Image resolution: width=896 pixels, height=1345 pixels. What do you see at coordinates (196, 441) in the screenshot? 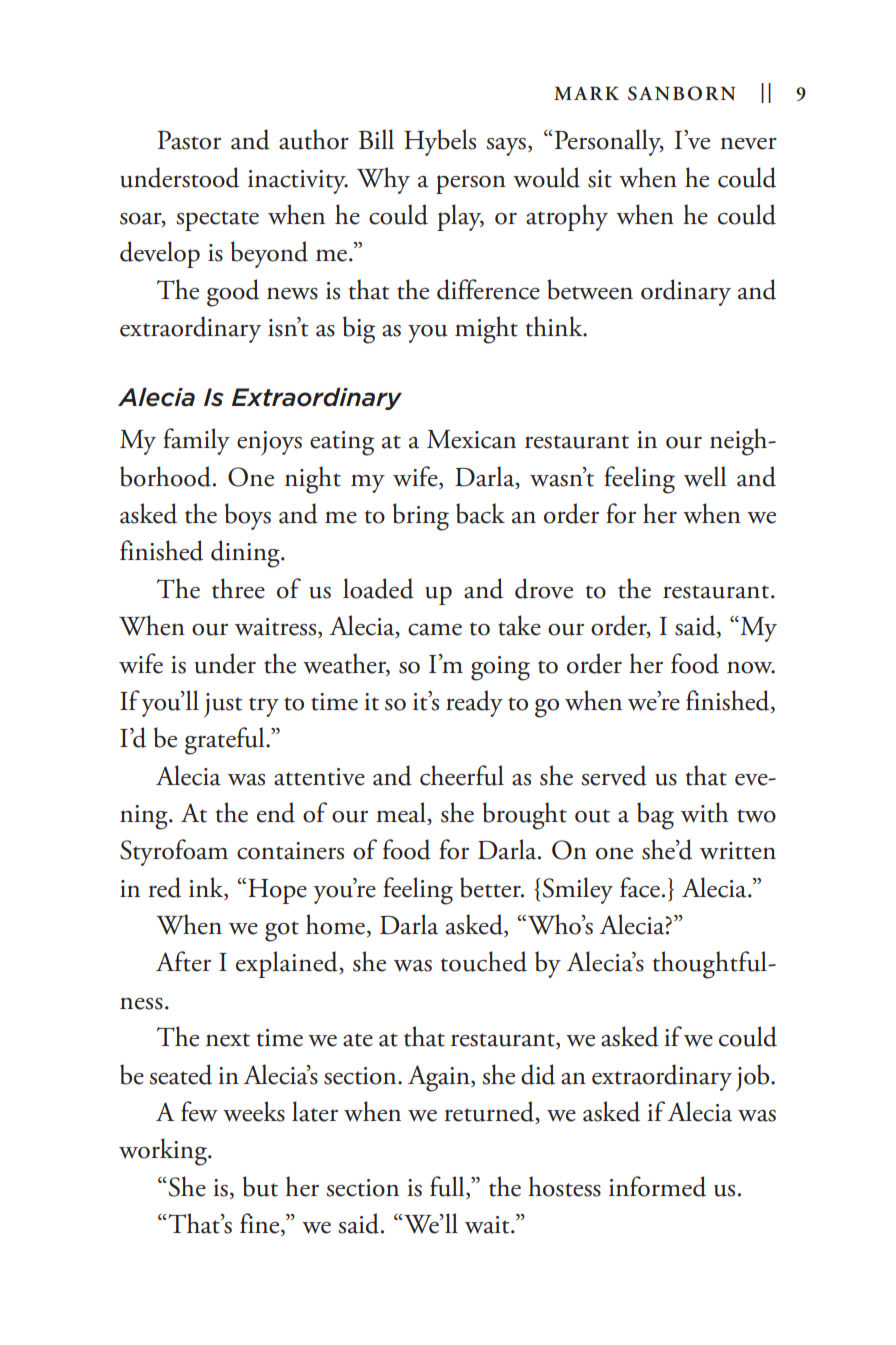
I see `family` at bounding box center [196, 441].
